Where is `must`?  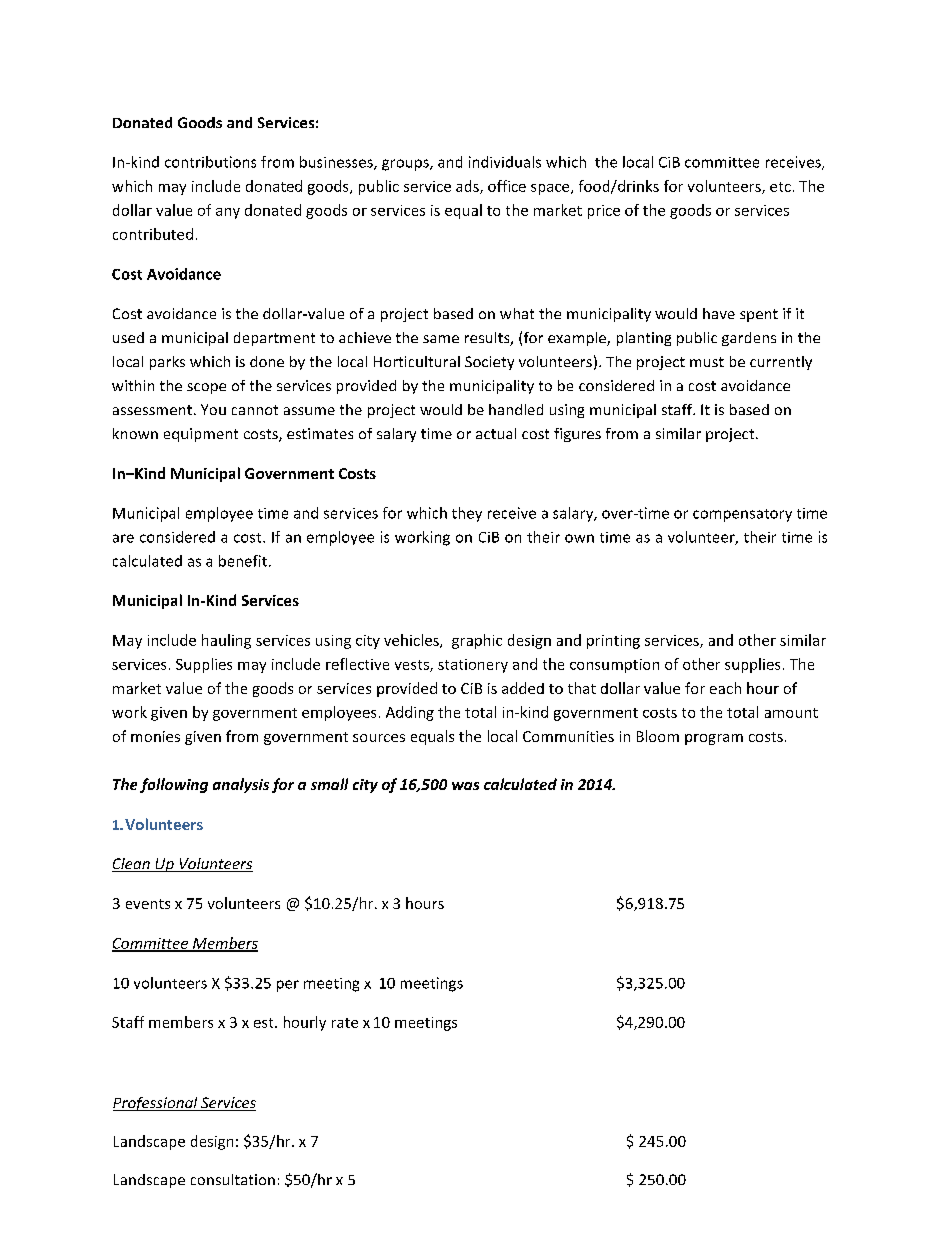
must is located at coordinates (707, 362).
